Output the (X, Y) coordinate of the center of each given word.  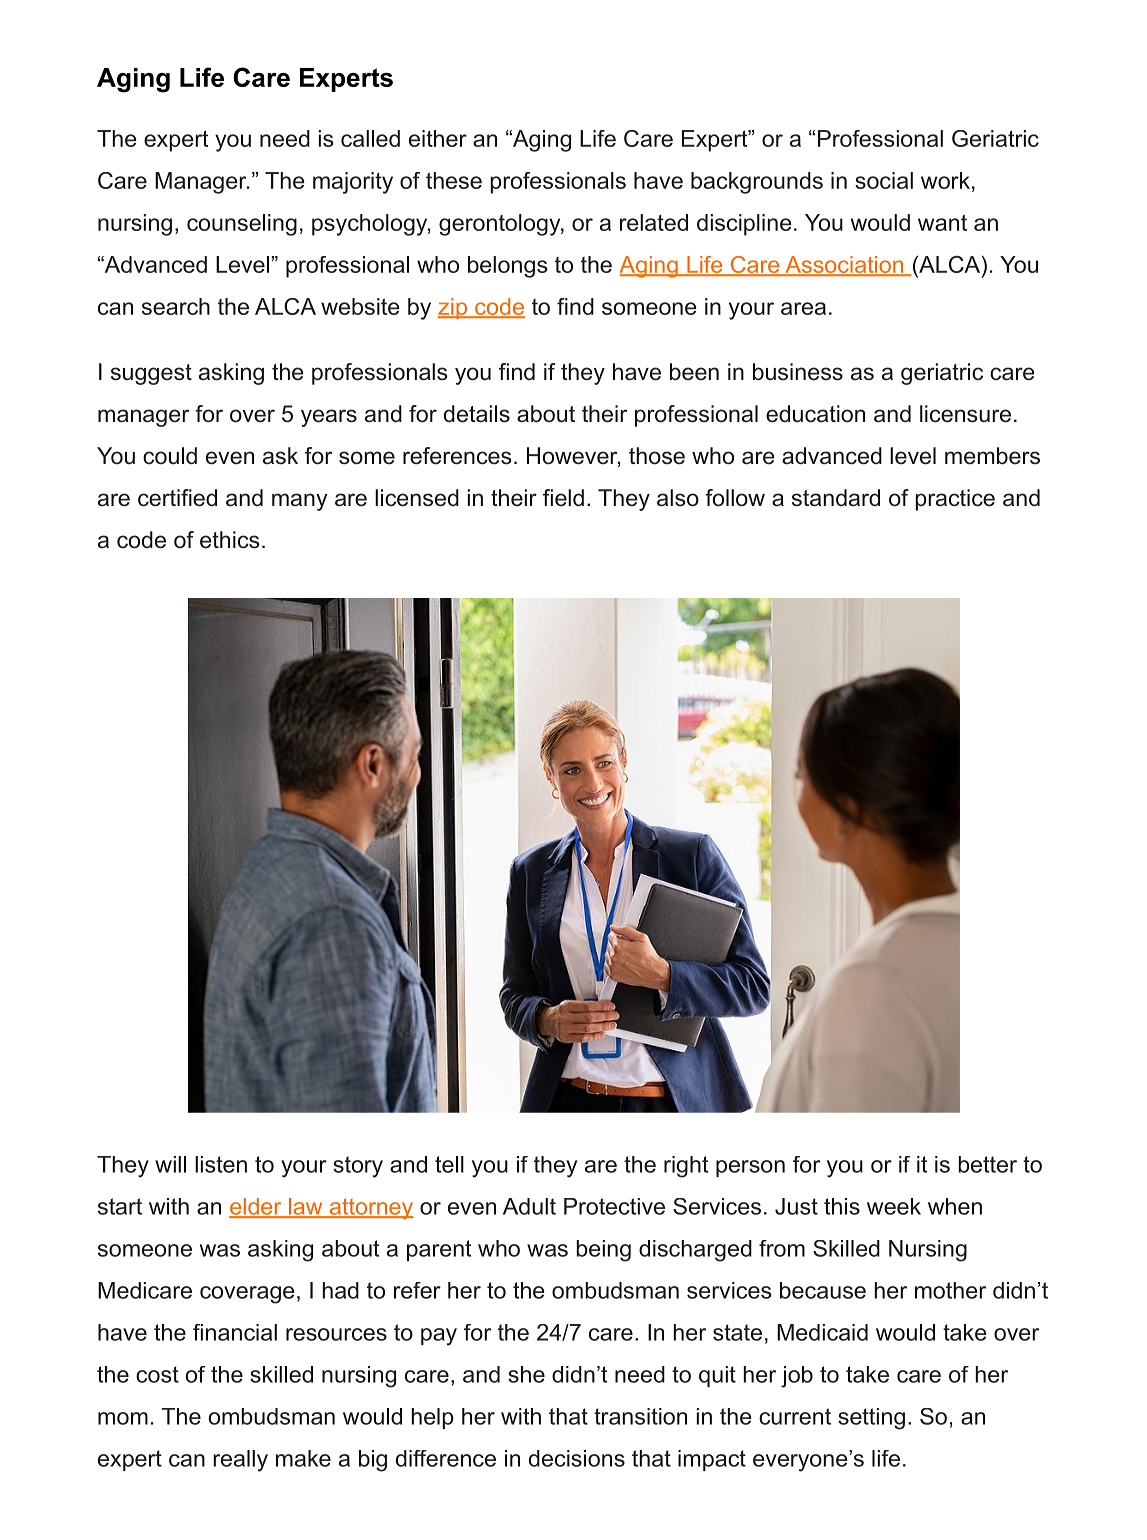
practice (955, 500)
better (987, 1164)
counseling (242, 225)
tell (449, 1164)
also (678, 498)
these (454, 180)
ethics (230, 540)
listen (221, 1164)
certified (177, 498)
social (884, 180)
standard (836, 498)
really (240, 1461)
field (563, 498)
